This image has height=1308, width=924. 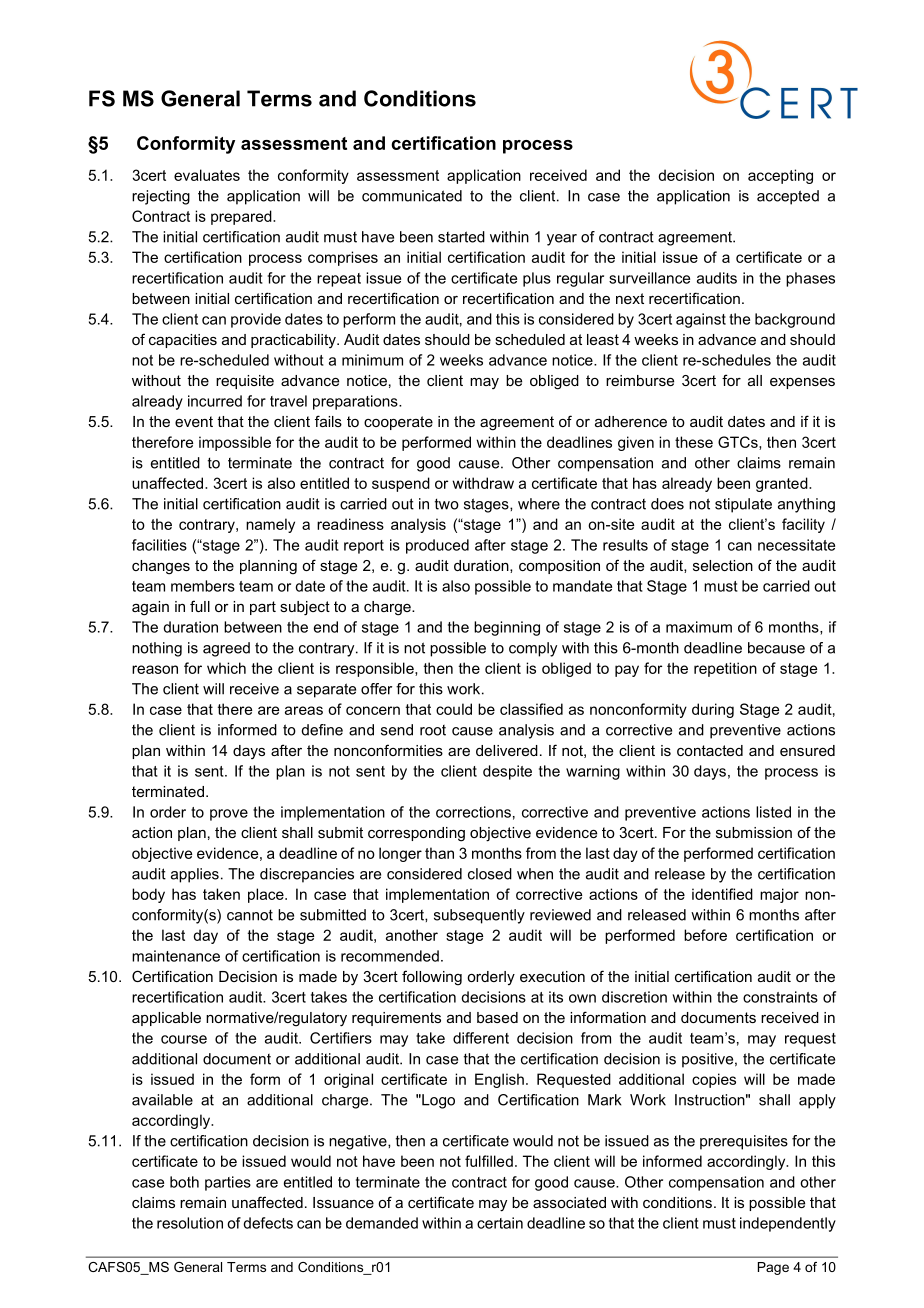 I want to click on incurred, so click(x=215, y=401).
